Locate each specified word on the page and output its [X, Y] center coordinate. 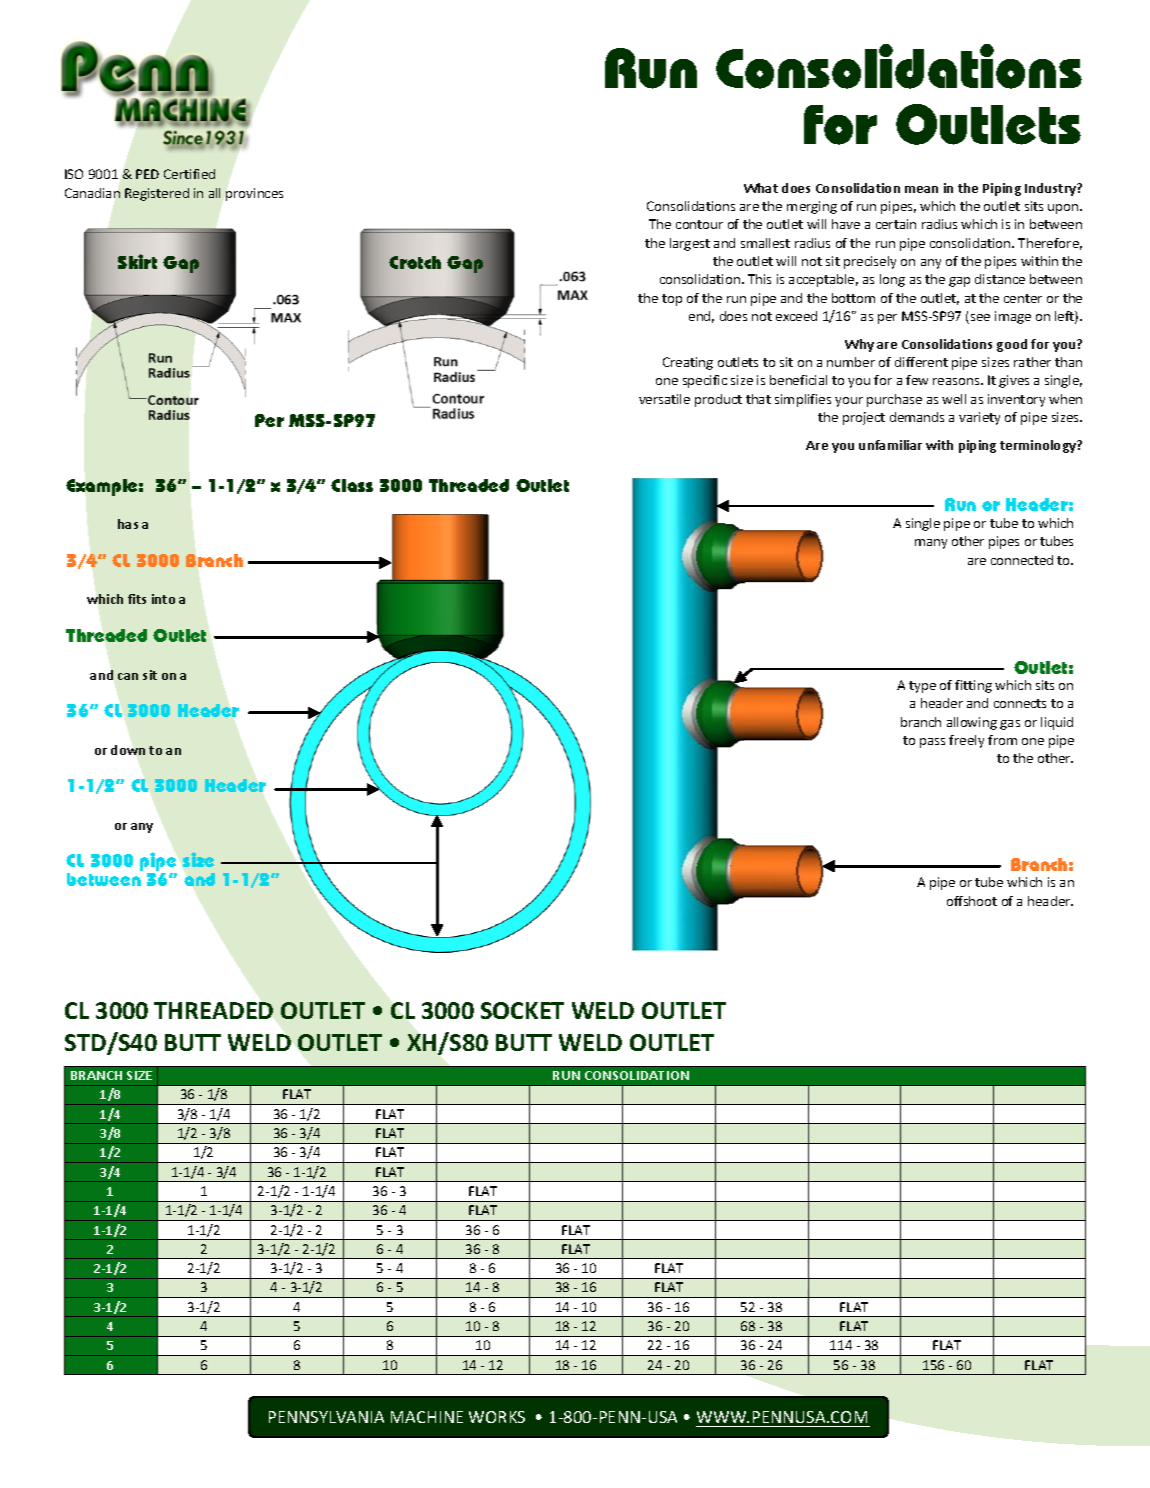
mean [921, 189]
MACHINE [427, 1417]
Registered [157, 194]
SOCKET [522, 1010]
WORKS [497, 1417]
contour [699, 224]
